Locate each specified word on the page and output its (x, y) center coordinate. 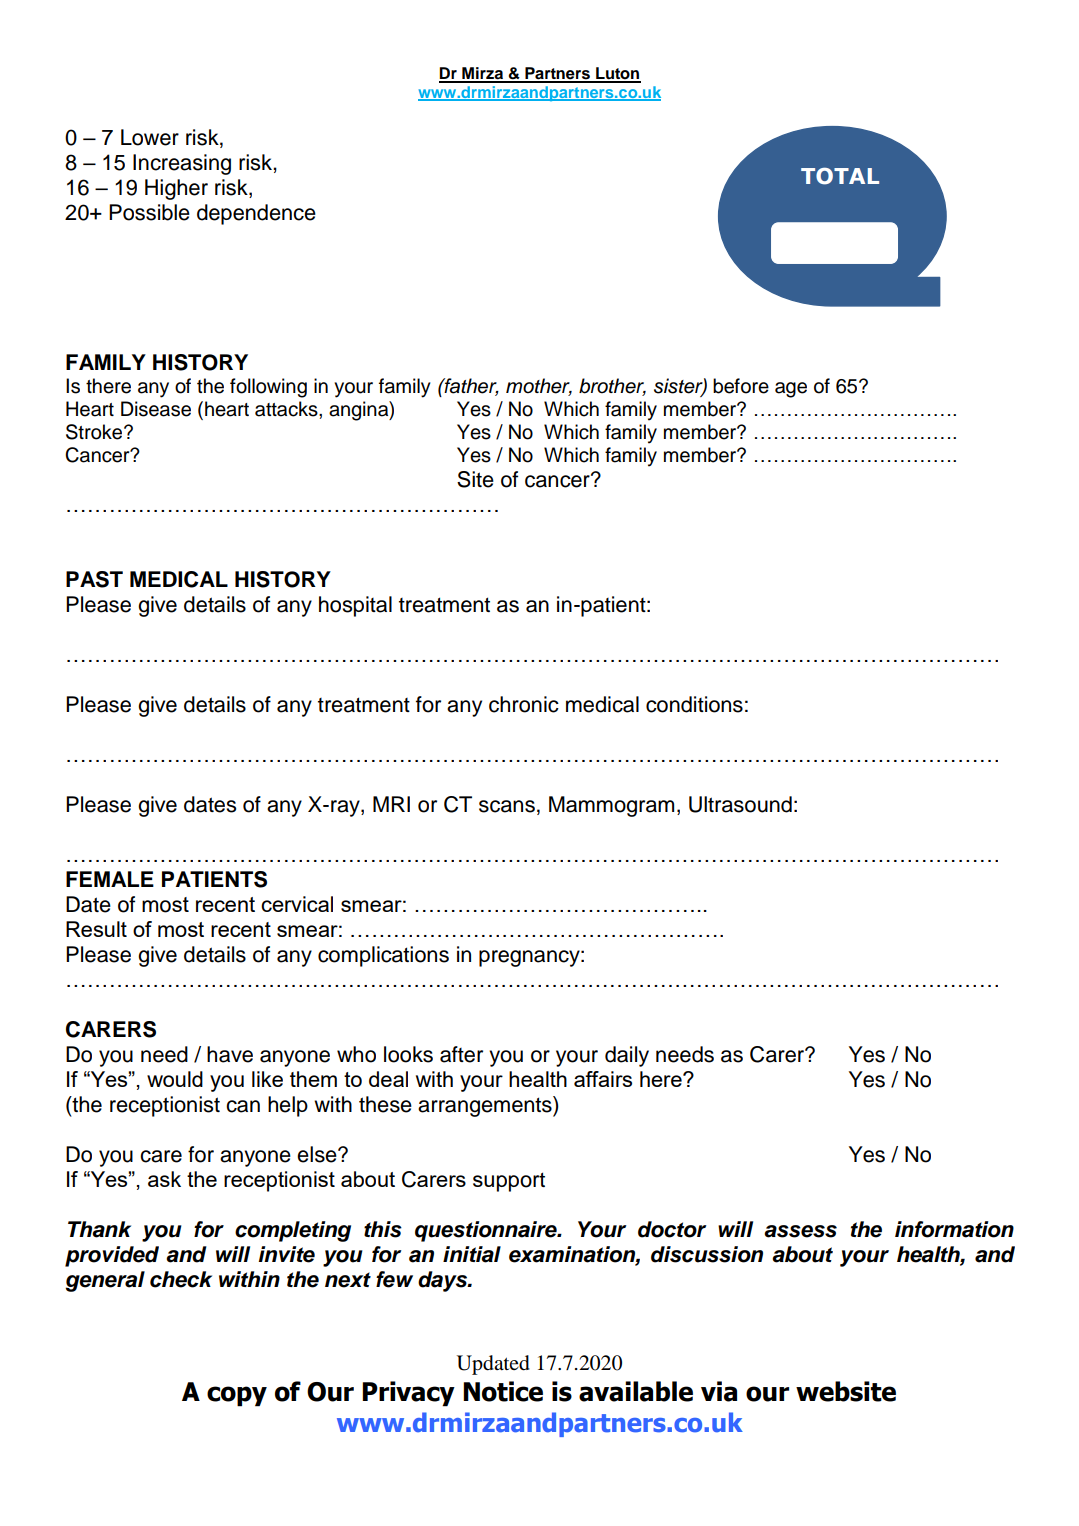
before (741, 386)
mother (539, 387)
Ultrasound (740, 804)
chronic (524, 704)
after (461, 1054)
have (230, 1054)
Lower (150, 137)
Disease (156, 409)
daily (627, 1056)
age (791, 390)
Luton (617, 74)
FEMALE (110, 879)
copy (237, 1396)
